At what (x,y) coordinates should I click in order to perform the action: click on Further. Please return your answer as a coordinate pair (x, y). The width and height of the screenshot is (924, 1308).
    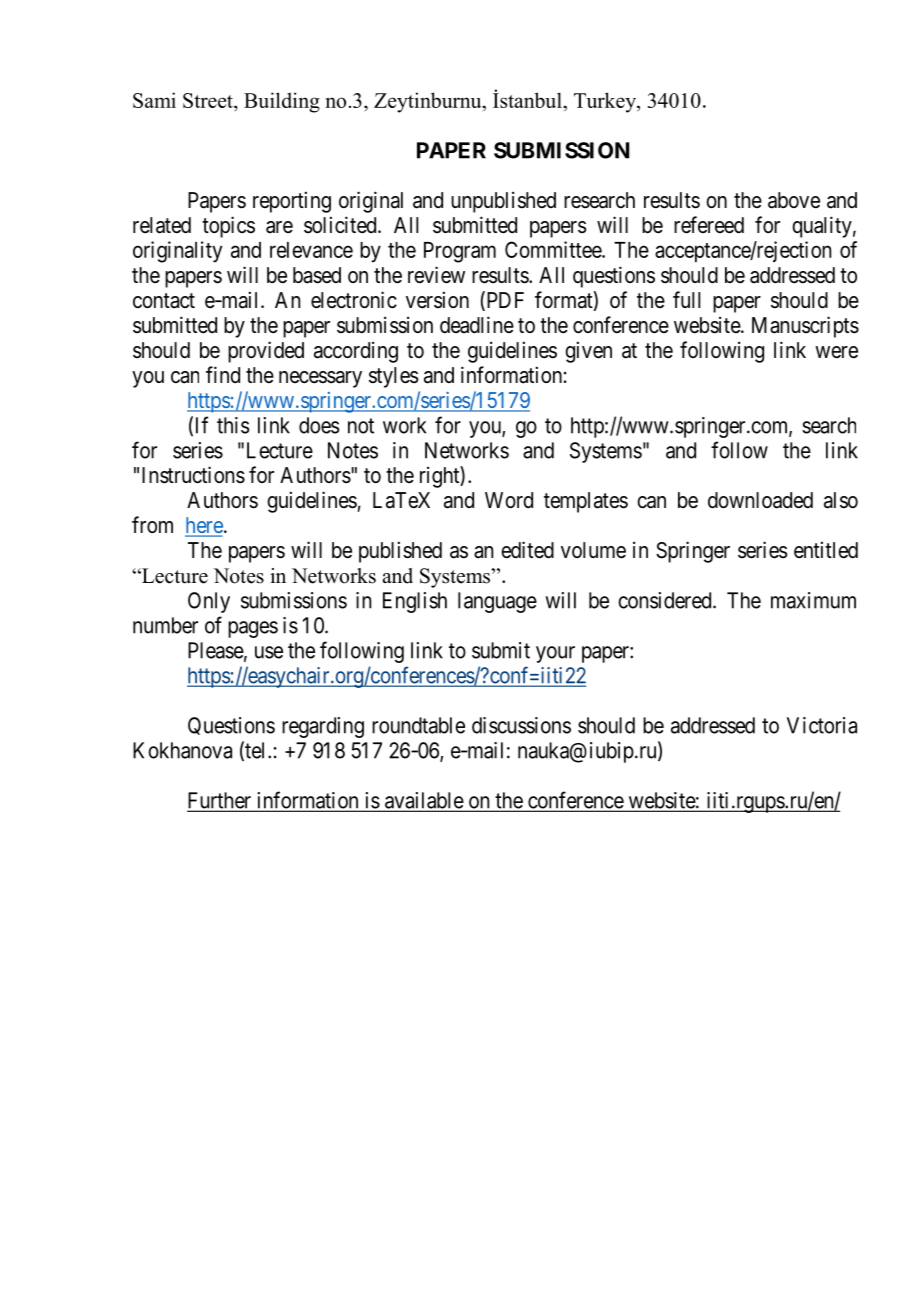
    Looking at the image, I should click on (220, 801).
